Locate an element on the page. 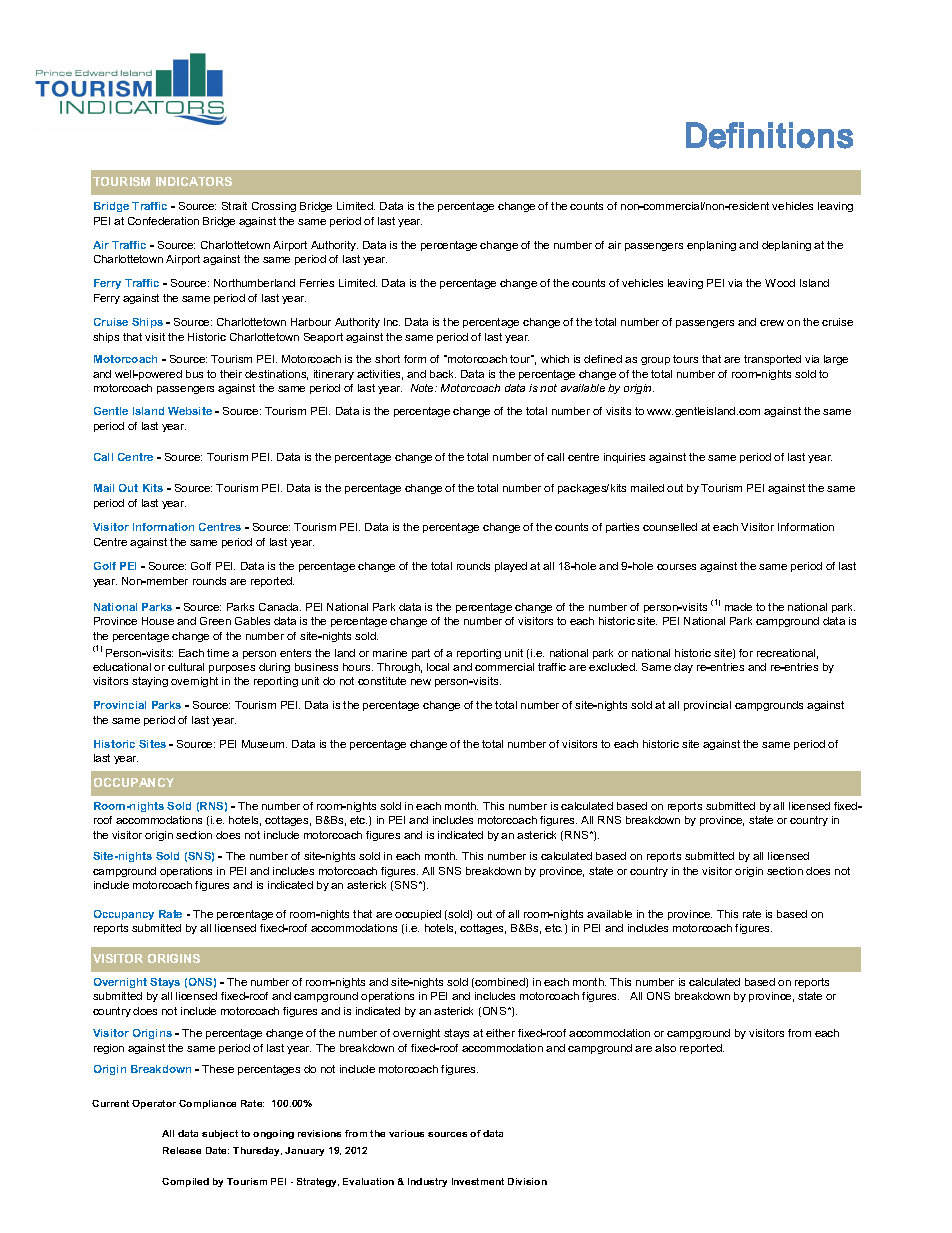 Image resolution: width=952 pixels, height=1233 pixels. made is located at coordinates (738, 607).
